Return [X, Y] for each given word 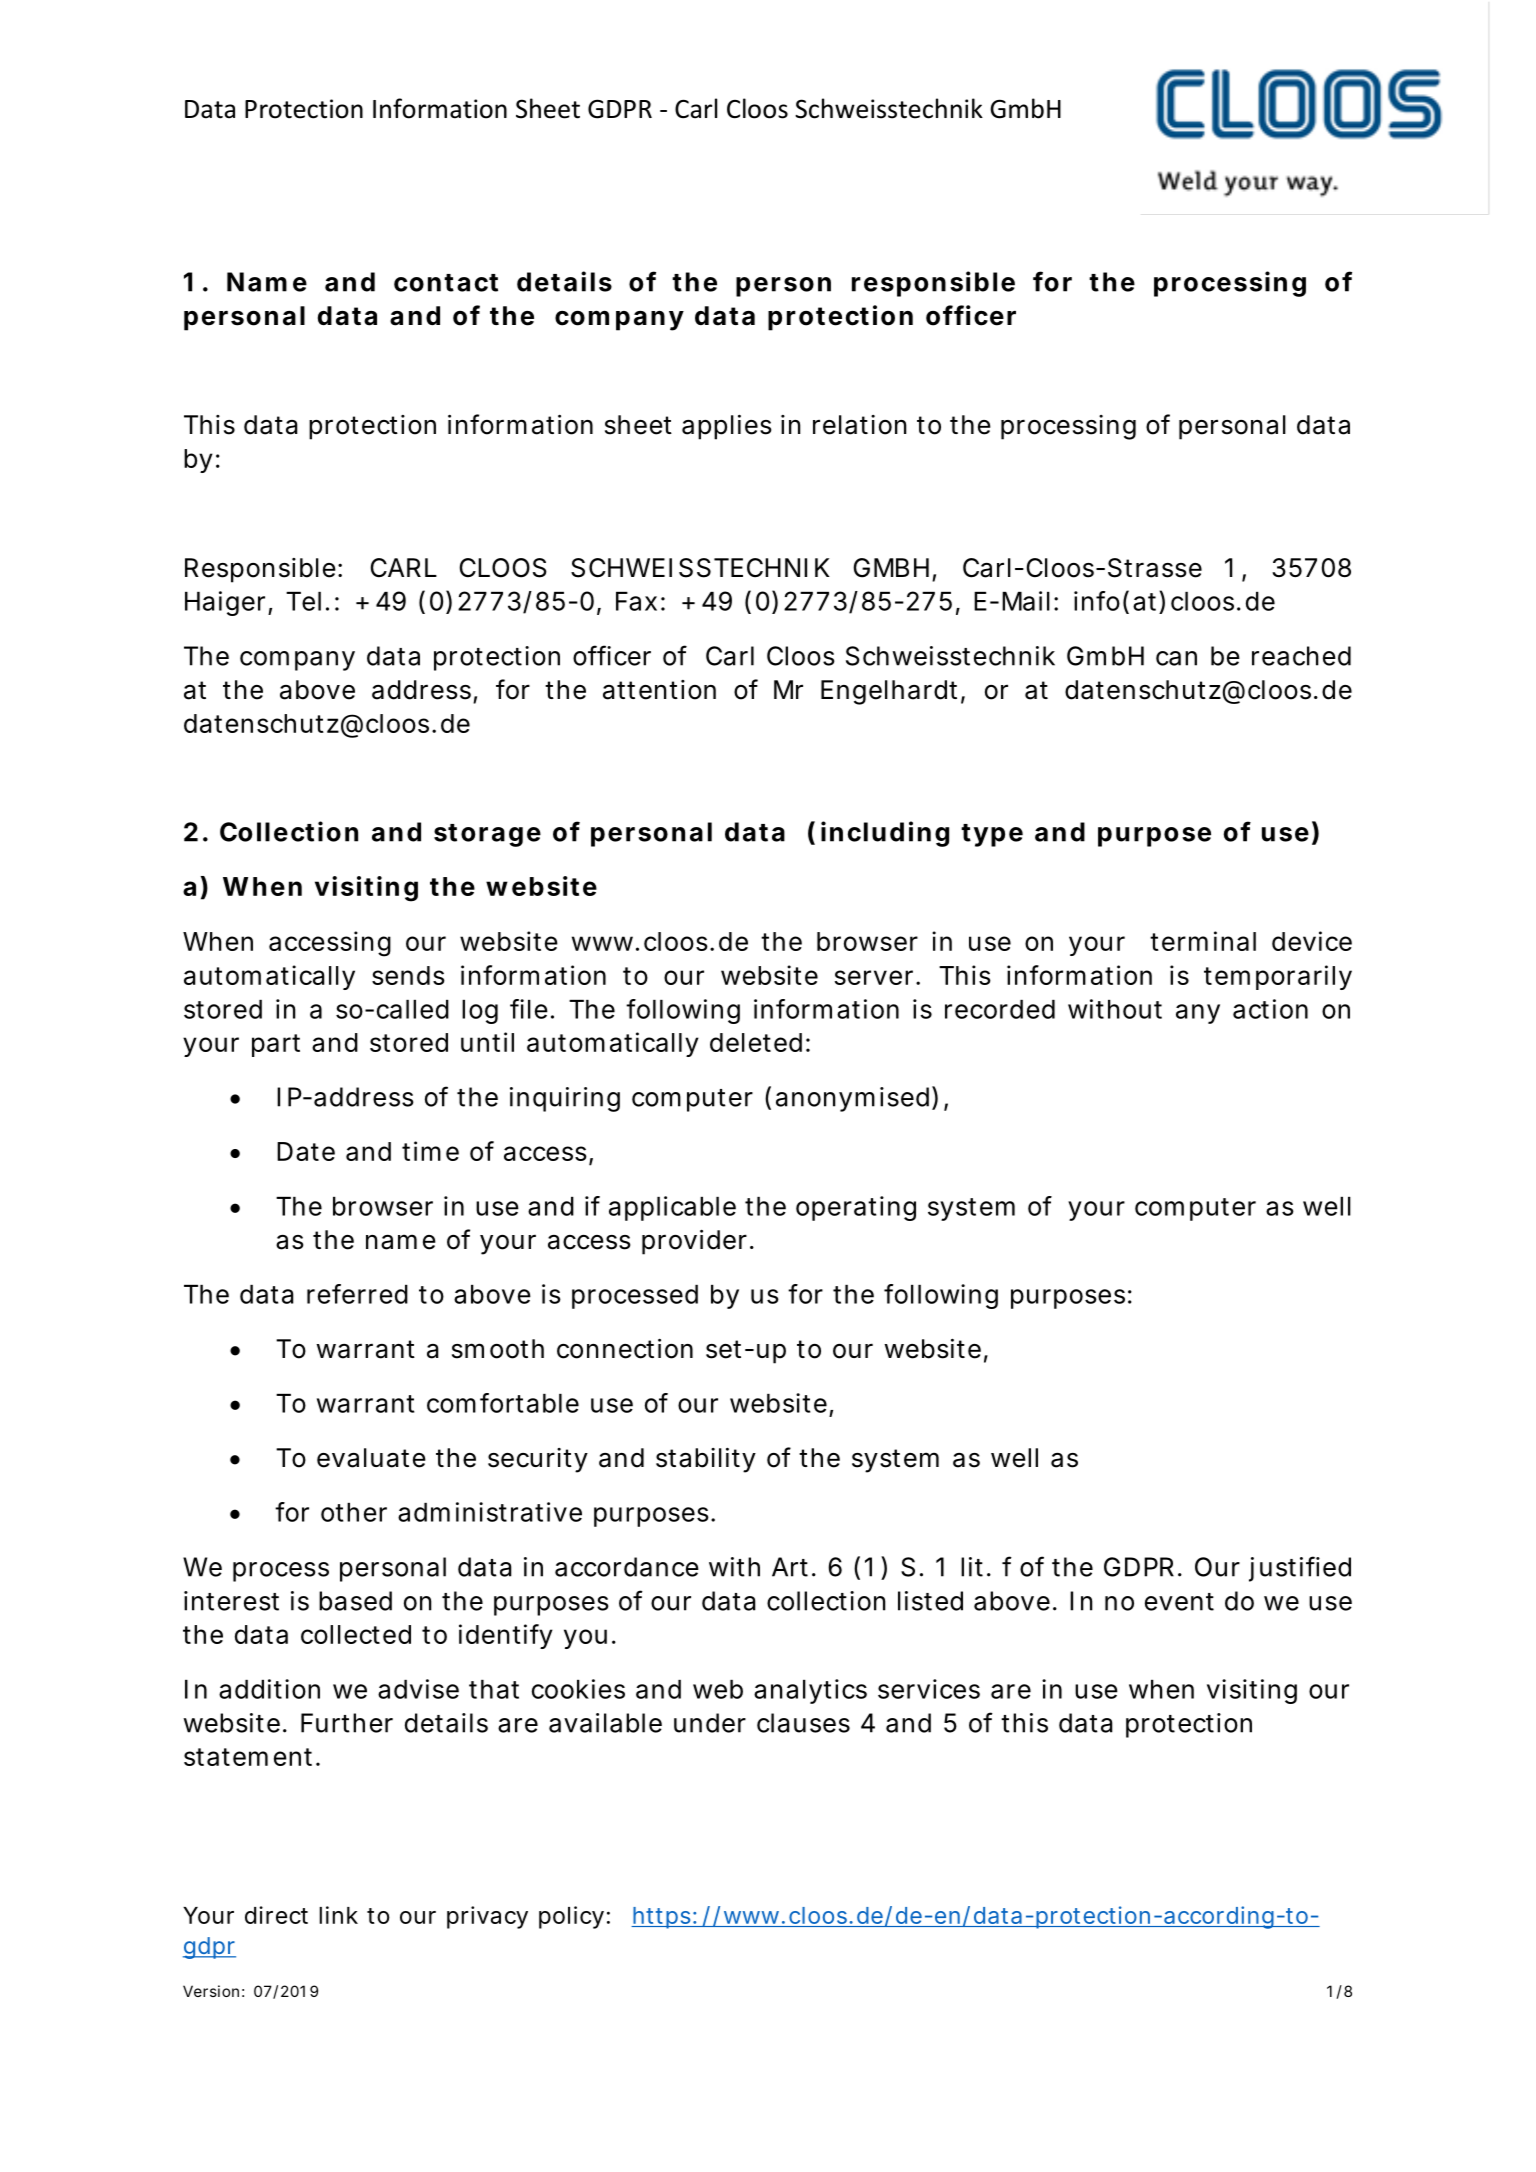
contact [446, 283]
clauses [803, 1723]
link [338, 1915]
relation [860, 425]
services [929, 1689]
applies [726, 427]
